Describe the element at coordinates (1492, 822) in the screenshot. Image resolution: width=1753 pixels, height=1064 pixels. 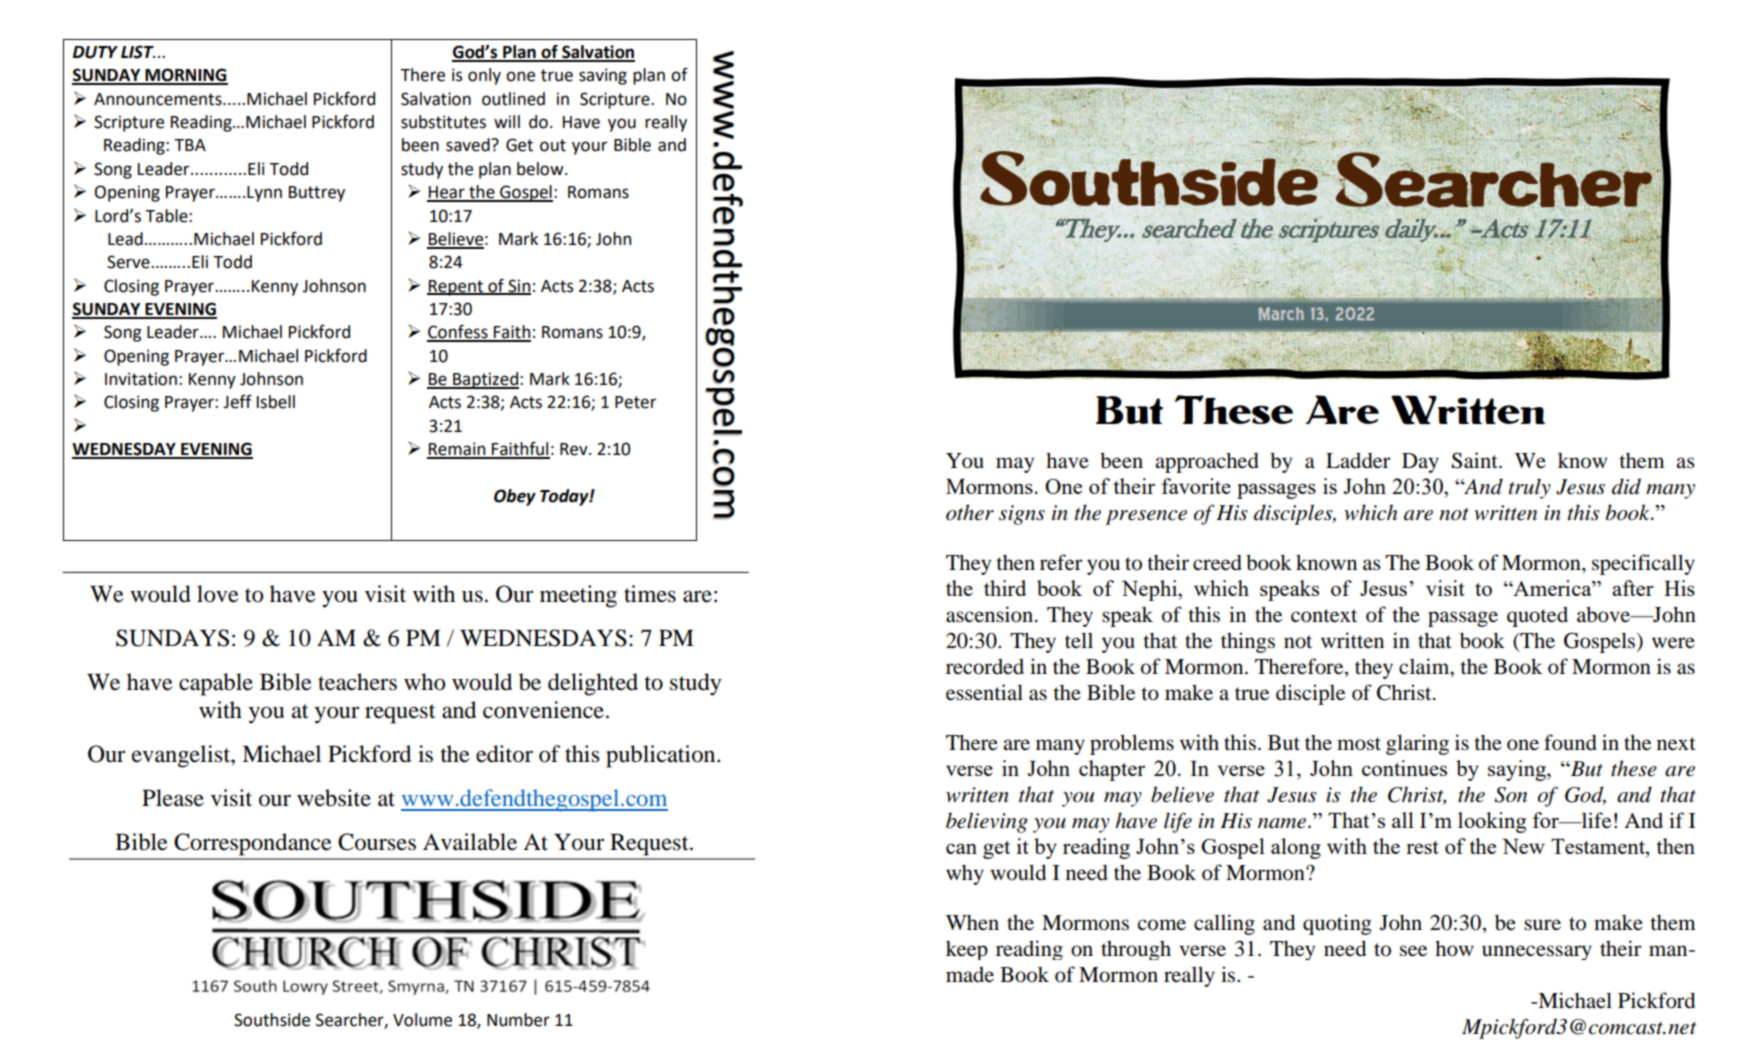
I see `looking` at that location.
